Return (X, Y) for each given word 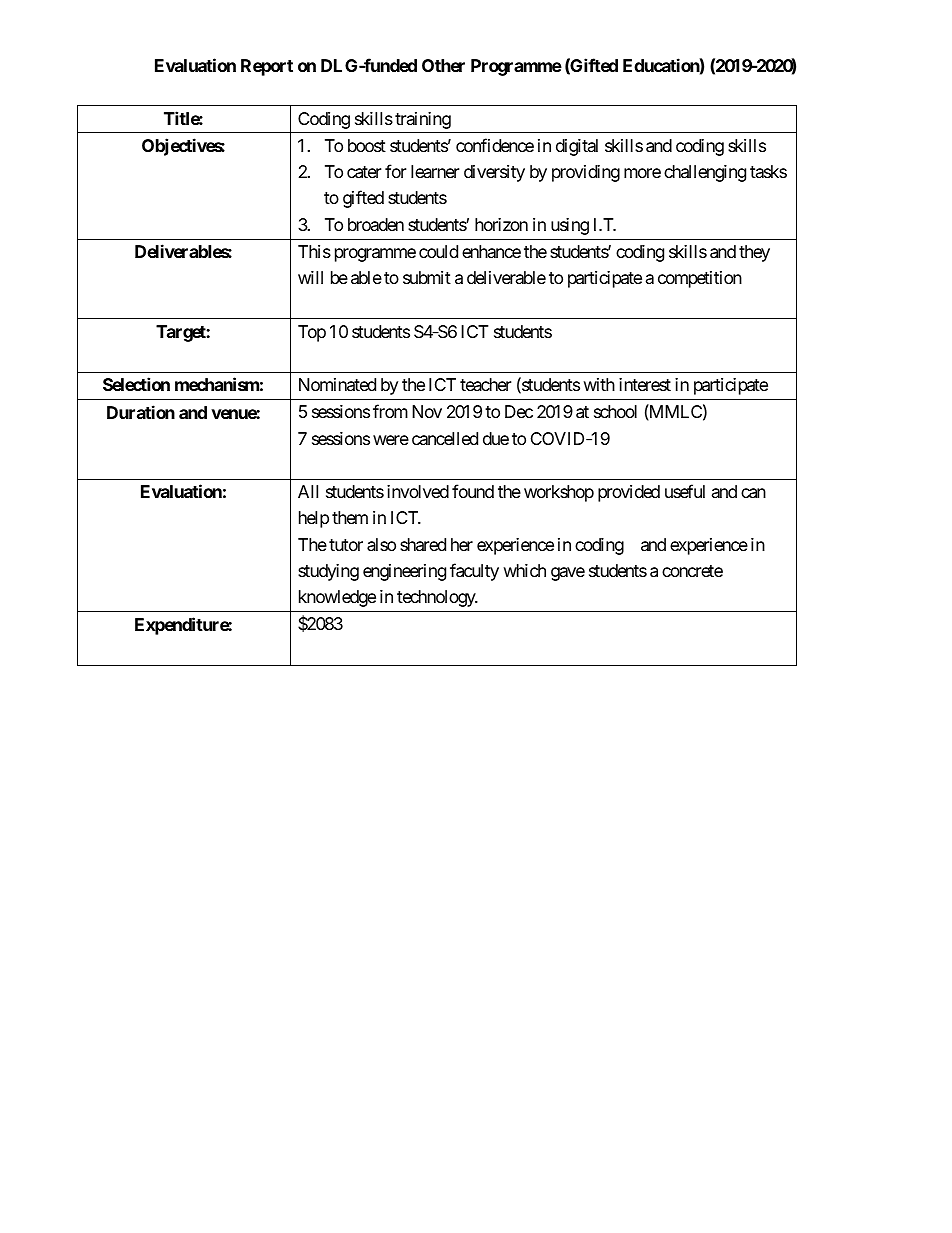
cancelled (445, 438)
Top (312, 333)
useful (685, 491)
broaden (376, 224)
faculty (474, 572)
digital (577, 147)
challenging (705, 173)
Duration (141, 412)
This (314, 251)
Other (443, 65)
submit (427, 277)
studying (328, 572)
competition (700, 279)
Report (267, 67)
